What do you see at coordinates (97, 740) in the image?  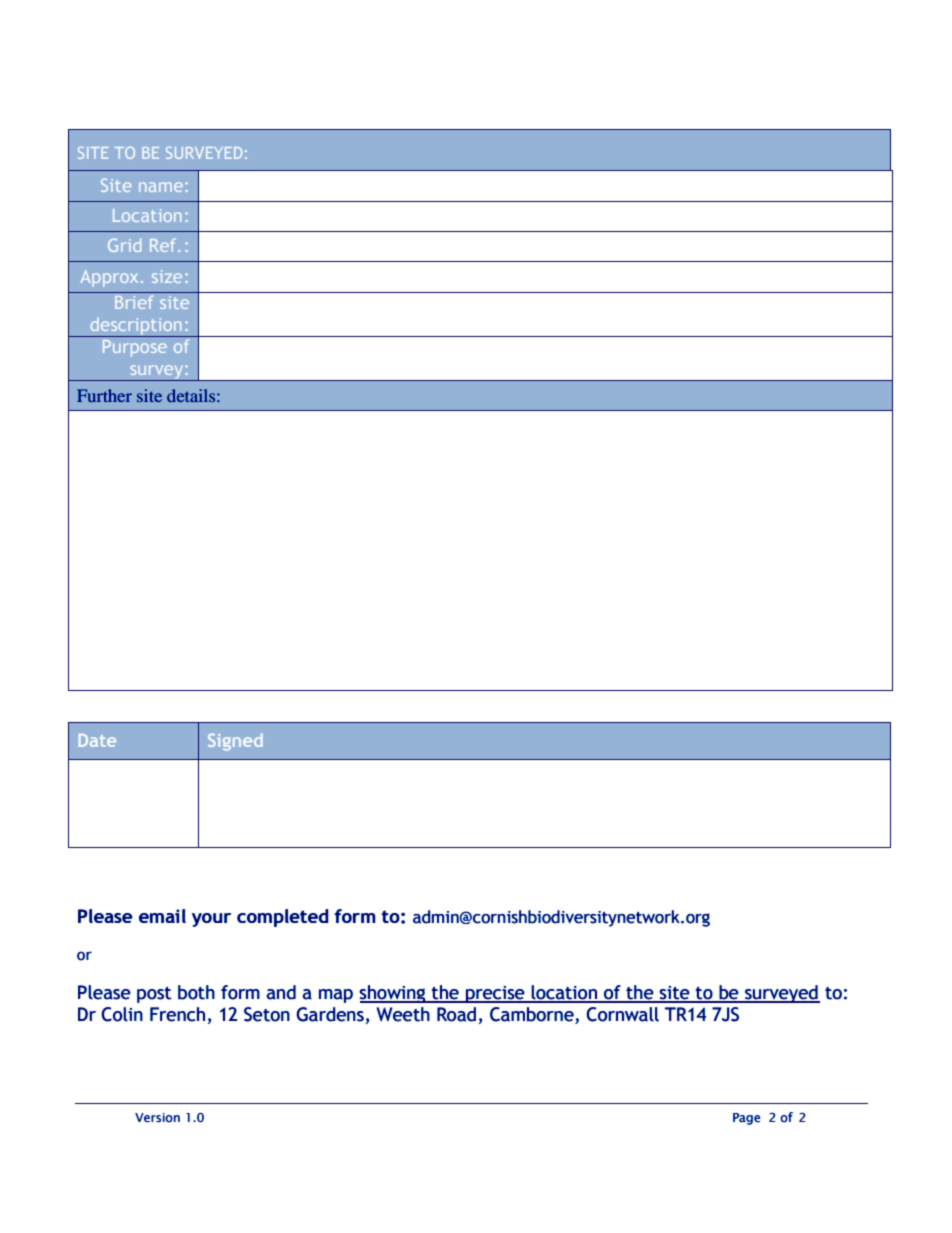 I see `Date` at bounding box center [97, 740].
